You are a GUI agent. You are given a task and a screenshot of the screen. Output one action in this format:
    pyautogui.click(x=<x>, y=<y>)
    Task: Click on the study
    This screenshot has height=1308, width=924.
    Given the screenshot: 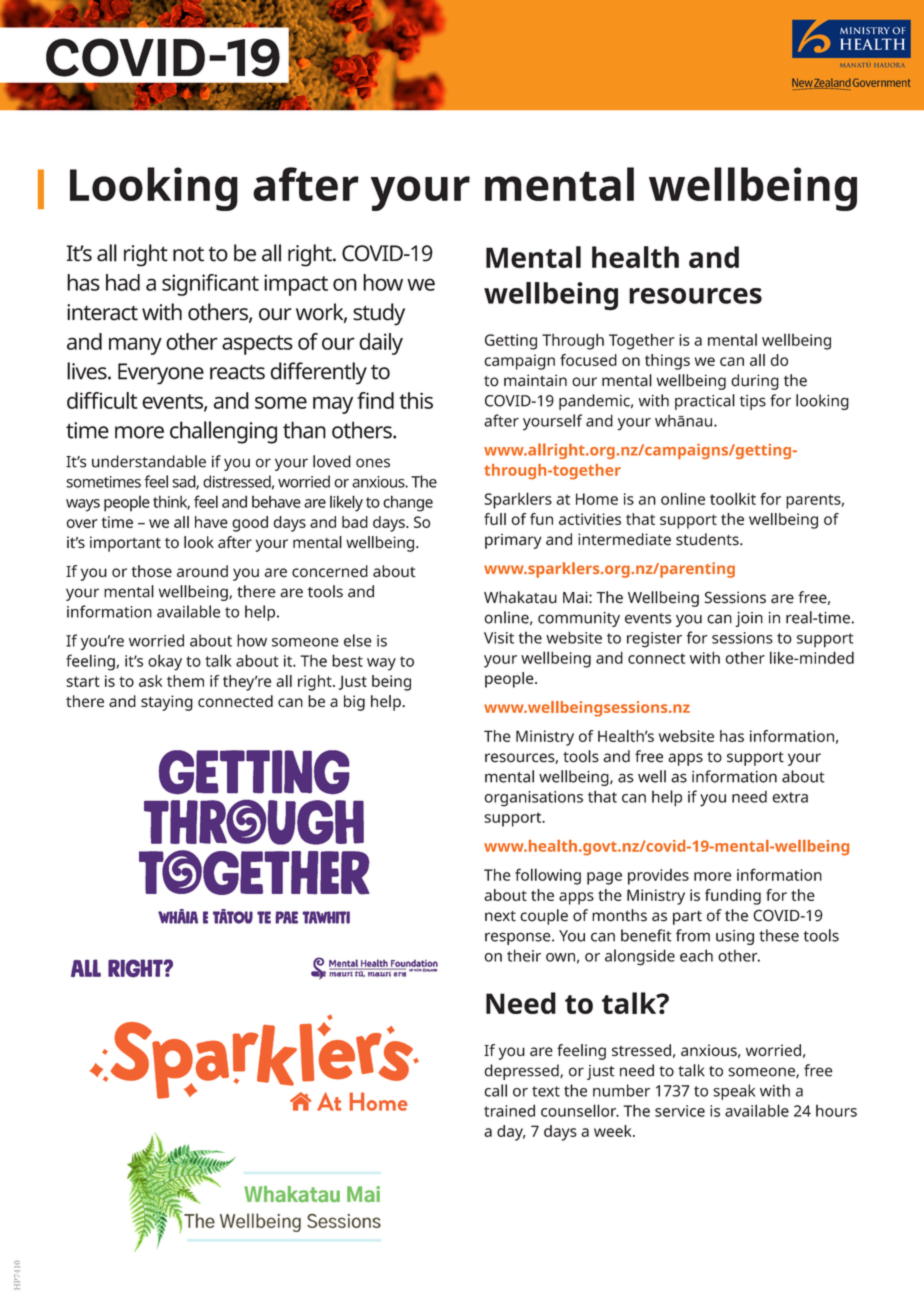 What is the action you would take?
    pyautogui.click(x=379, y=314)
